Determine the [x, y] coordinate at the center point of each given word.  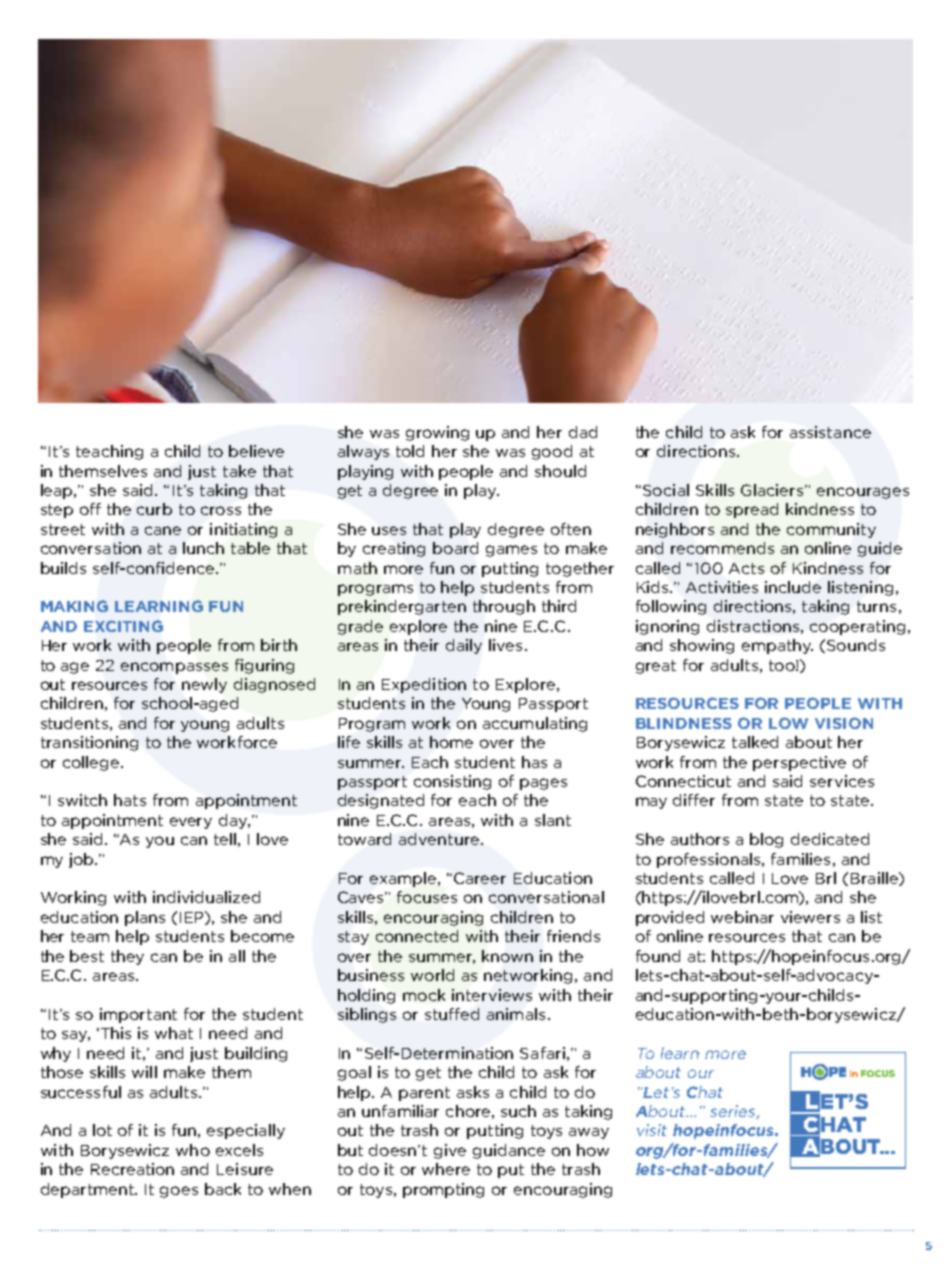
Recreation [132, 1169]
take [239, 471]
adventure [439, 839]
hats [130, 800]
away [589, 1133]
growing [437, 433]
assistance [830, 432]
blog [766, 840]
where [446, 1169]
